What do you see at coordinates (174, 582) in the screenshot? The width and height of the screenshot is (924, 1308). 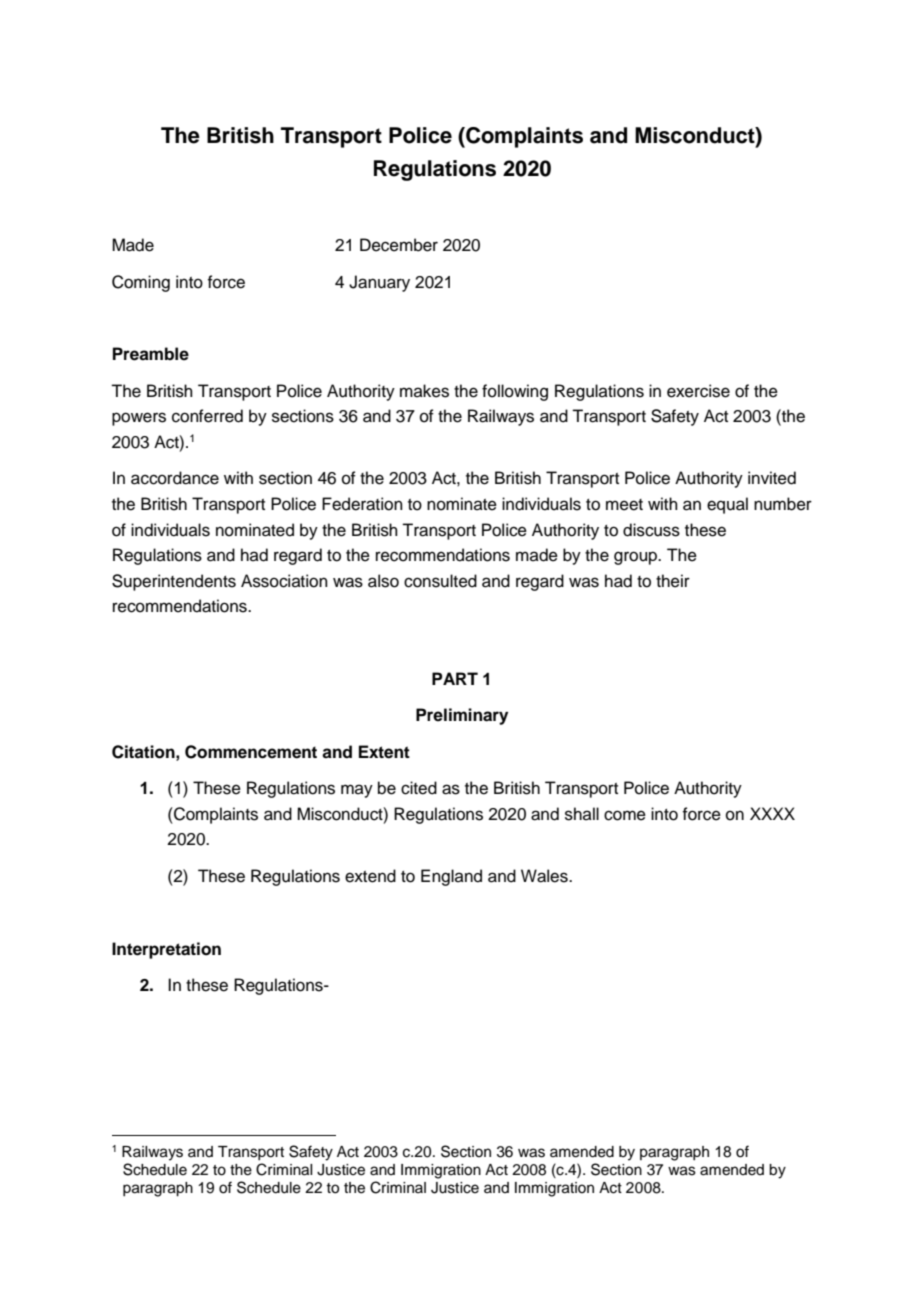 I see `Superintendents` at bounding box center [174, 582].
